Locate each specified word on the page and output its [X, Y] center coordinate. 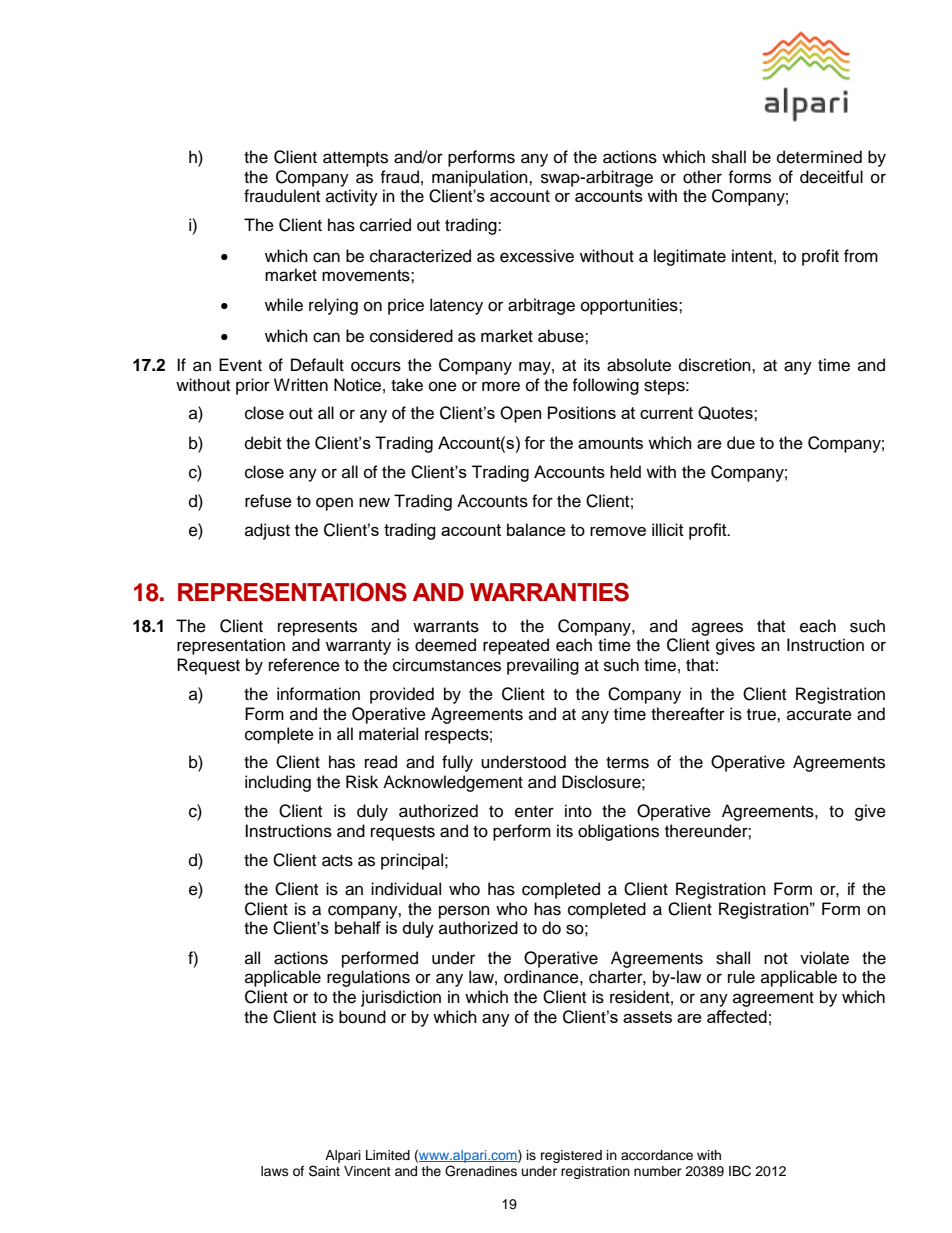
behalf [358, 927]
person [464, 912]
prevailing [543, 666]
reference [304, 665]
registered [571, 1156]
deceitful [831, 177]
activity [352, 197]
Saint [324, 1171]
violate [824, 958]
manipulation [481, 178]
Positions [582, 412]
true [762, 715]
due [741, 442]
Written [301, 385]
